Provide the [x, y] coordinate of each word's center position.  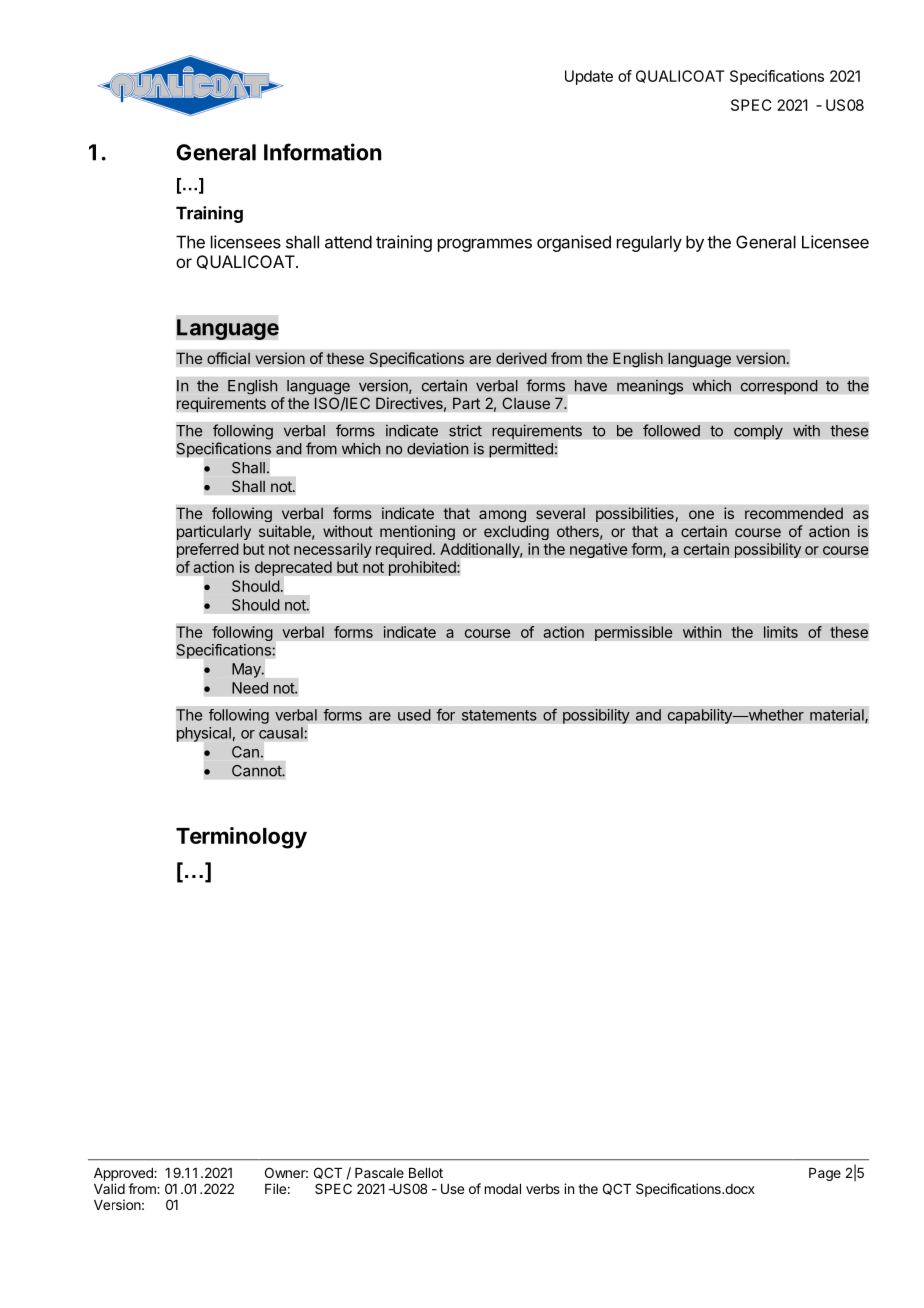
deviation [438, 448]
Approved [124, 1174]
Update [589, 77]
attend [348, 242]
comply [758, 432]
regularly [649, 243]
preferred [208, 550]
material [838, 716]
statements [499, 715]
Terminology [241, 838]
